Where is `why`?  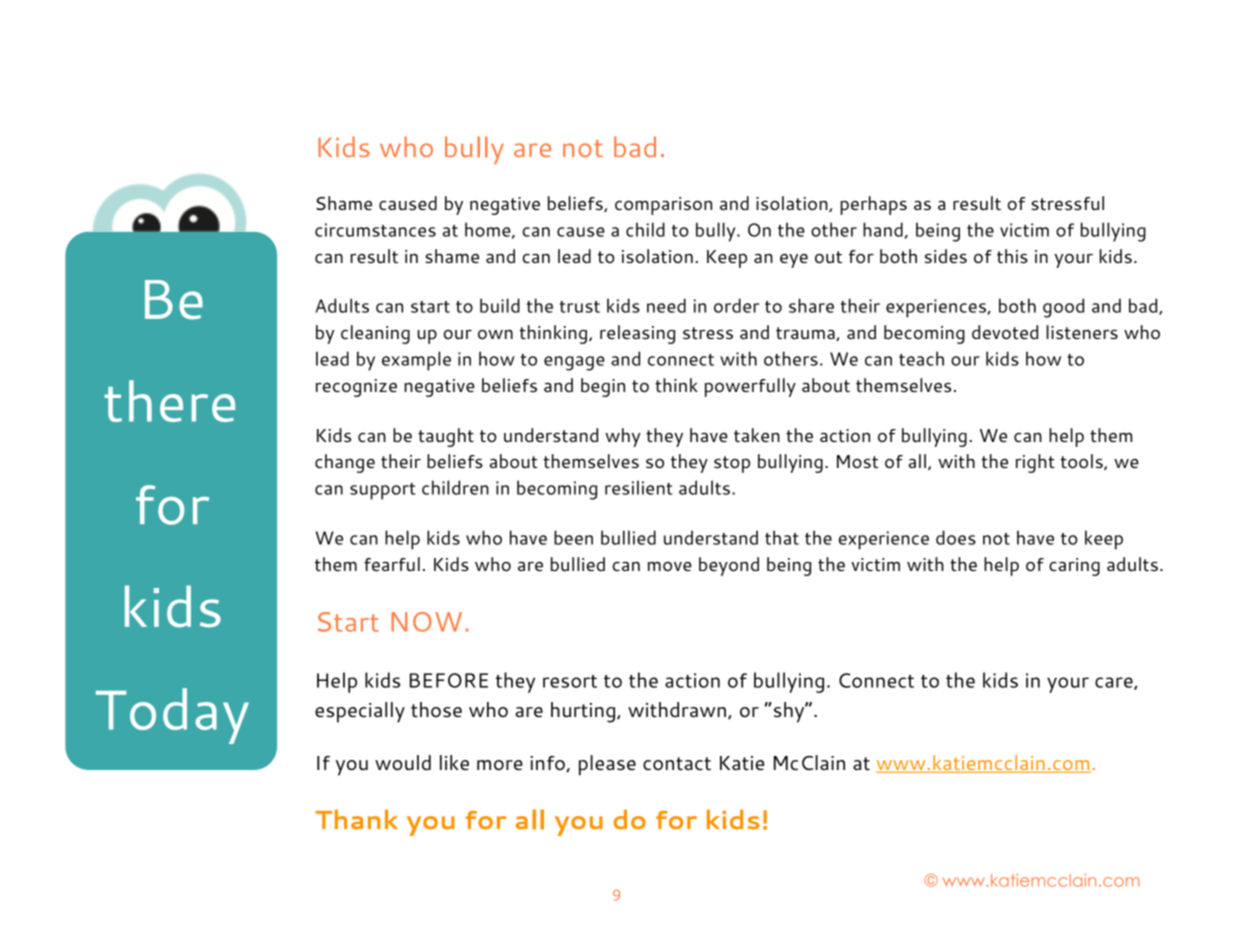
why is located at coordinates (623, 437).
